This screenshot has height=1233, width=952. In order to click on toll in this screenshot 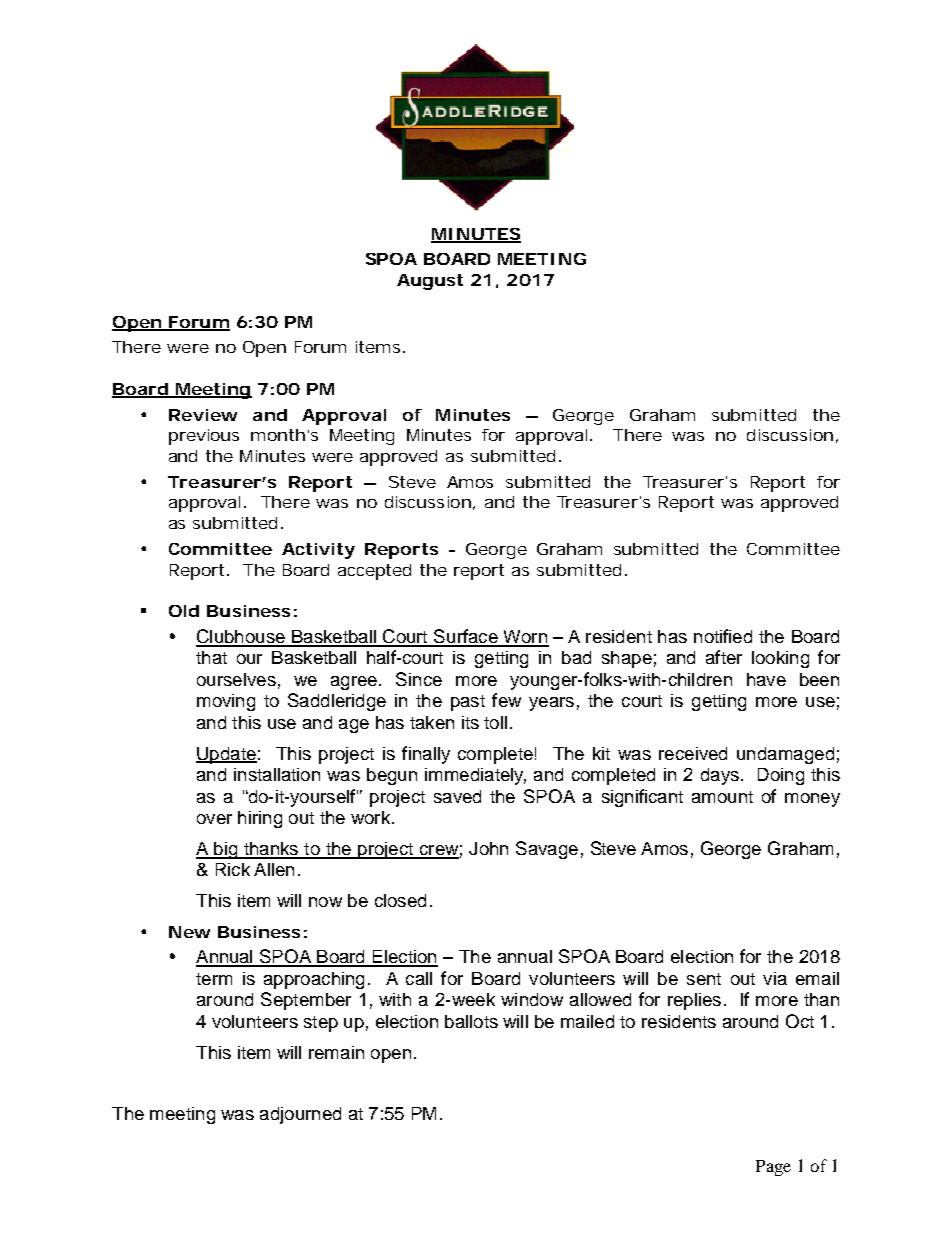, I will do `click(495, 722)`.
